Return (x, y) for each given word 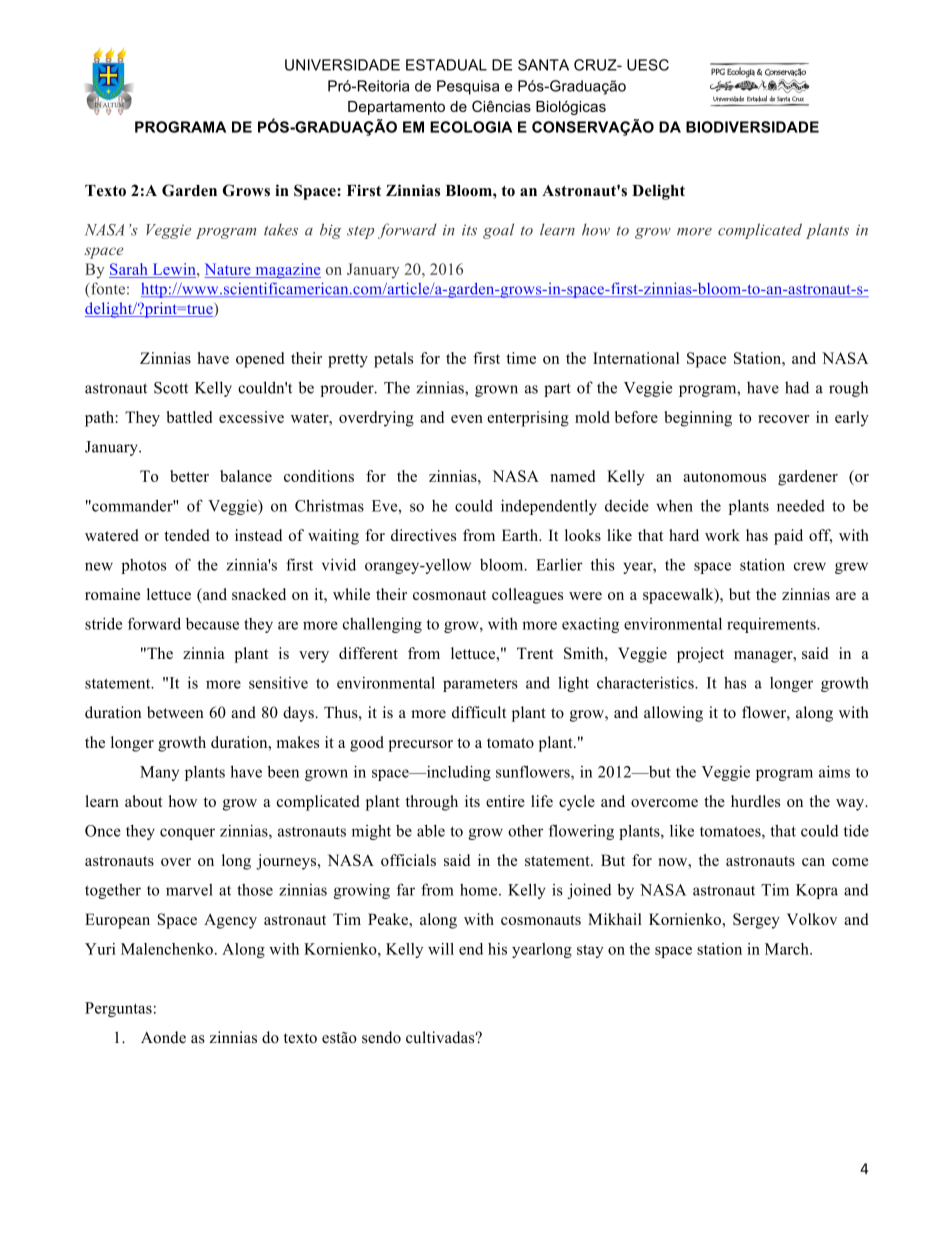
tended (187, 535)
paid (788, 537)
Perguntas (118, 1009)
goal (498, 231)
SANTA (543, 65)
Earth (521, 535)
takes (281, 230)
